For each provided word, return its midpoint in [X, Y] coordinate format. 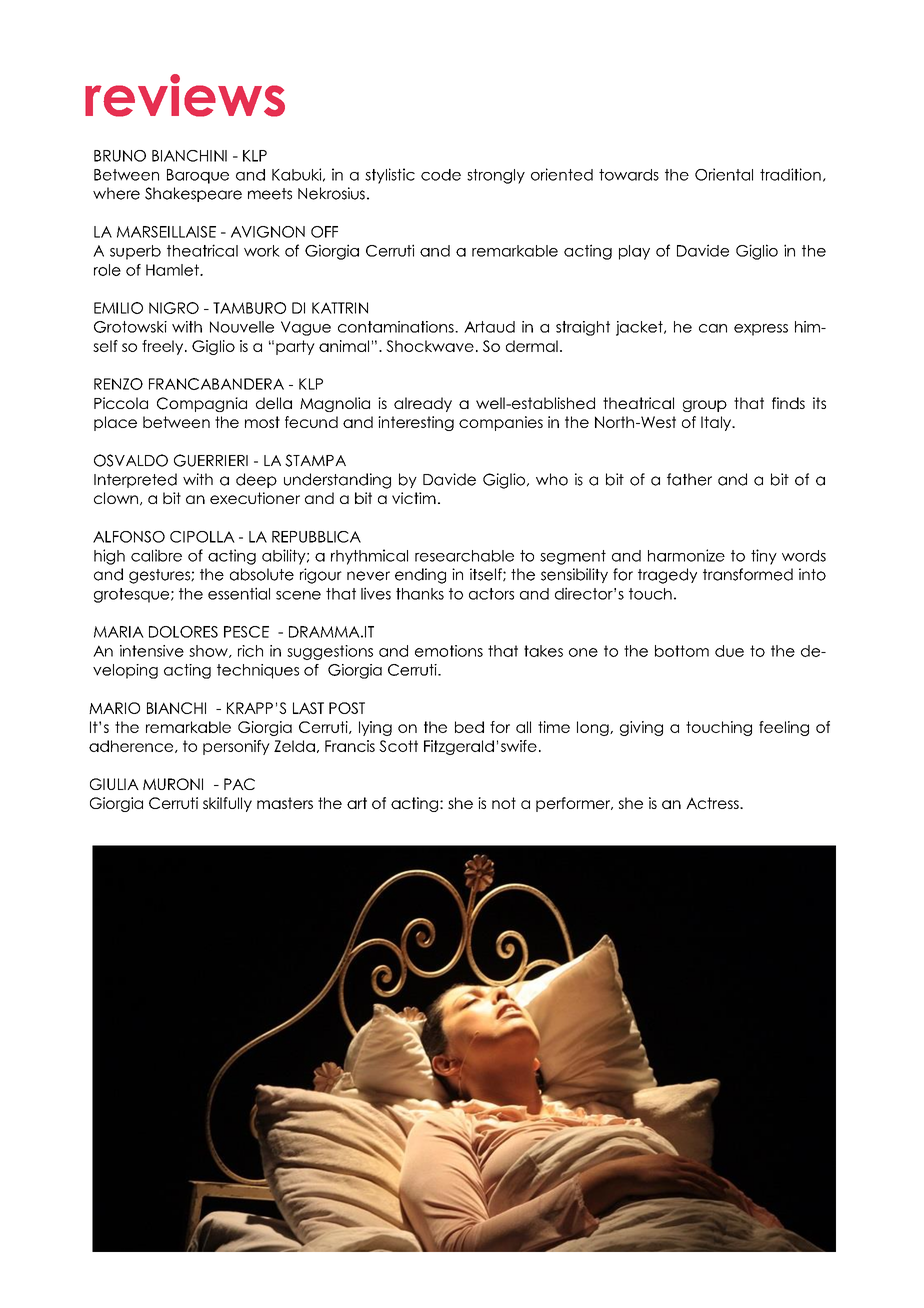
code [441, 175]
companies [501, 423]
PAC [239, 784]
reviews [185, 95]
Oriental [724, 174]
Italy [717, 423]
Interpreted [135, 480]
